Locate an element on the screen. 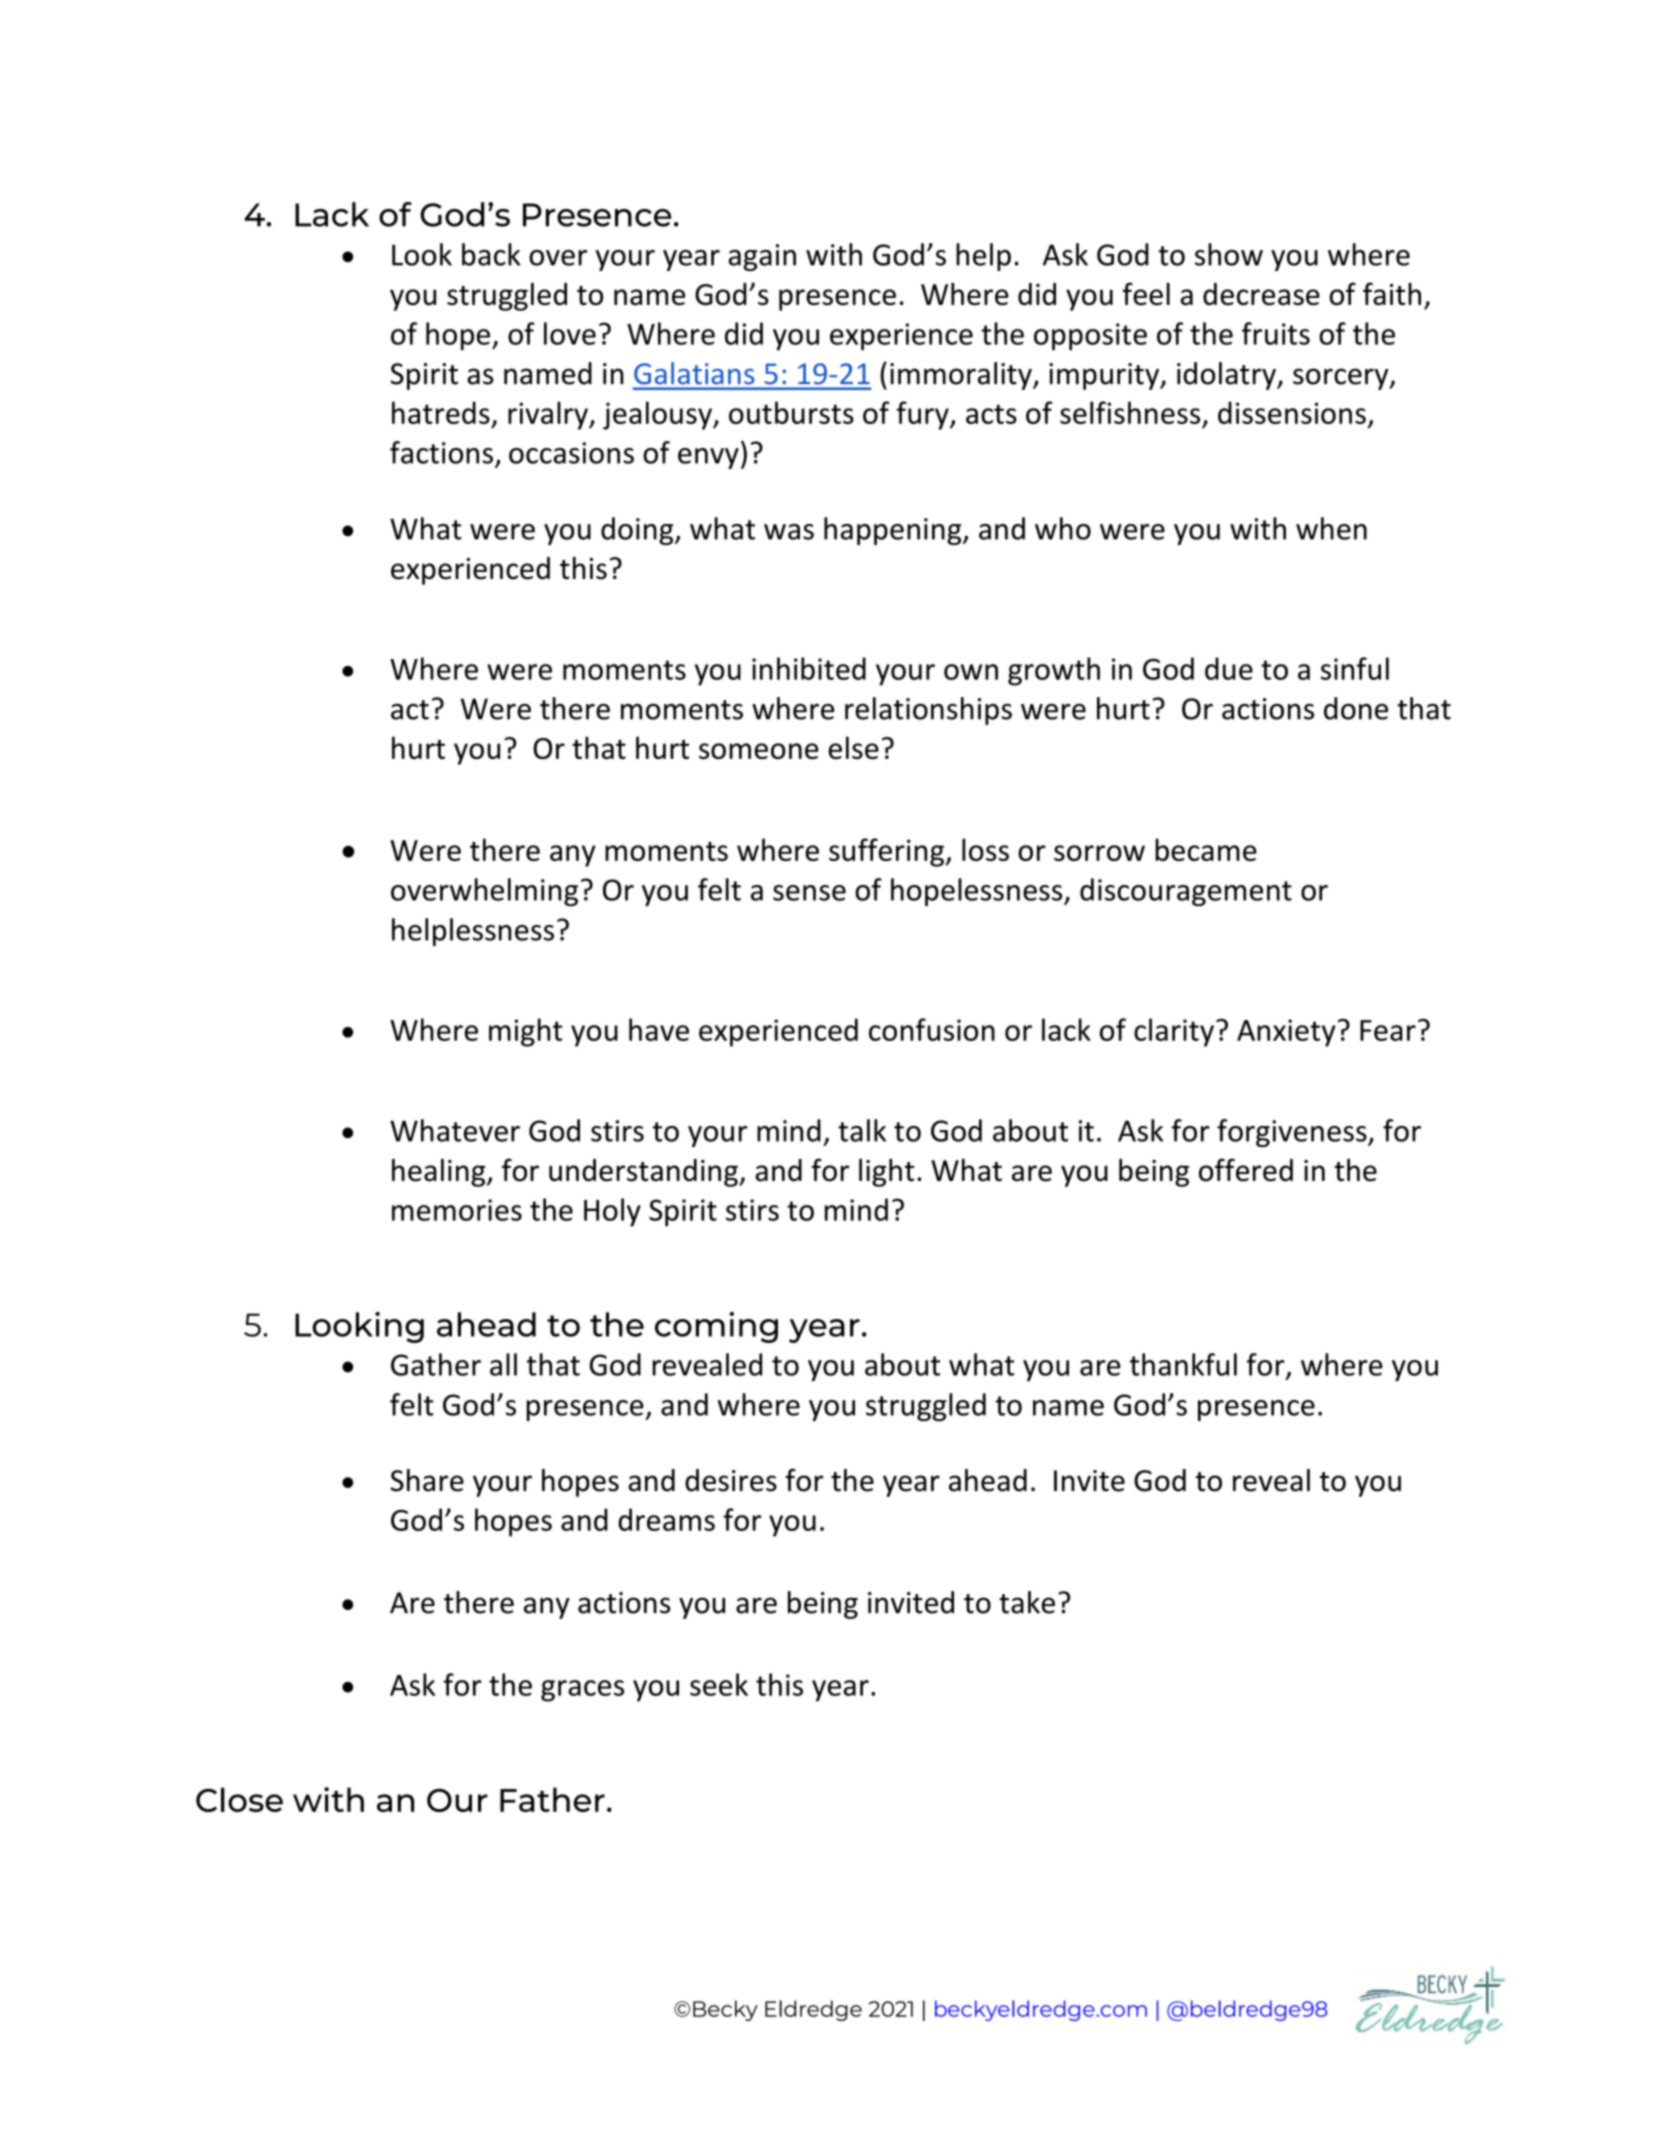 The image size is (1656, 2143). again is located at coordinates (762, 257).
